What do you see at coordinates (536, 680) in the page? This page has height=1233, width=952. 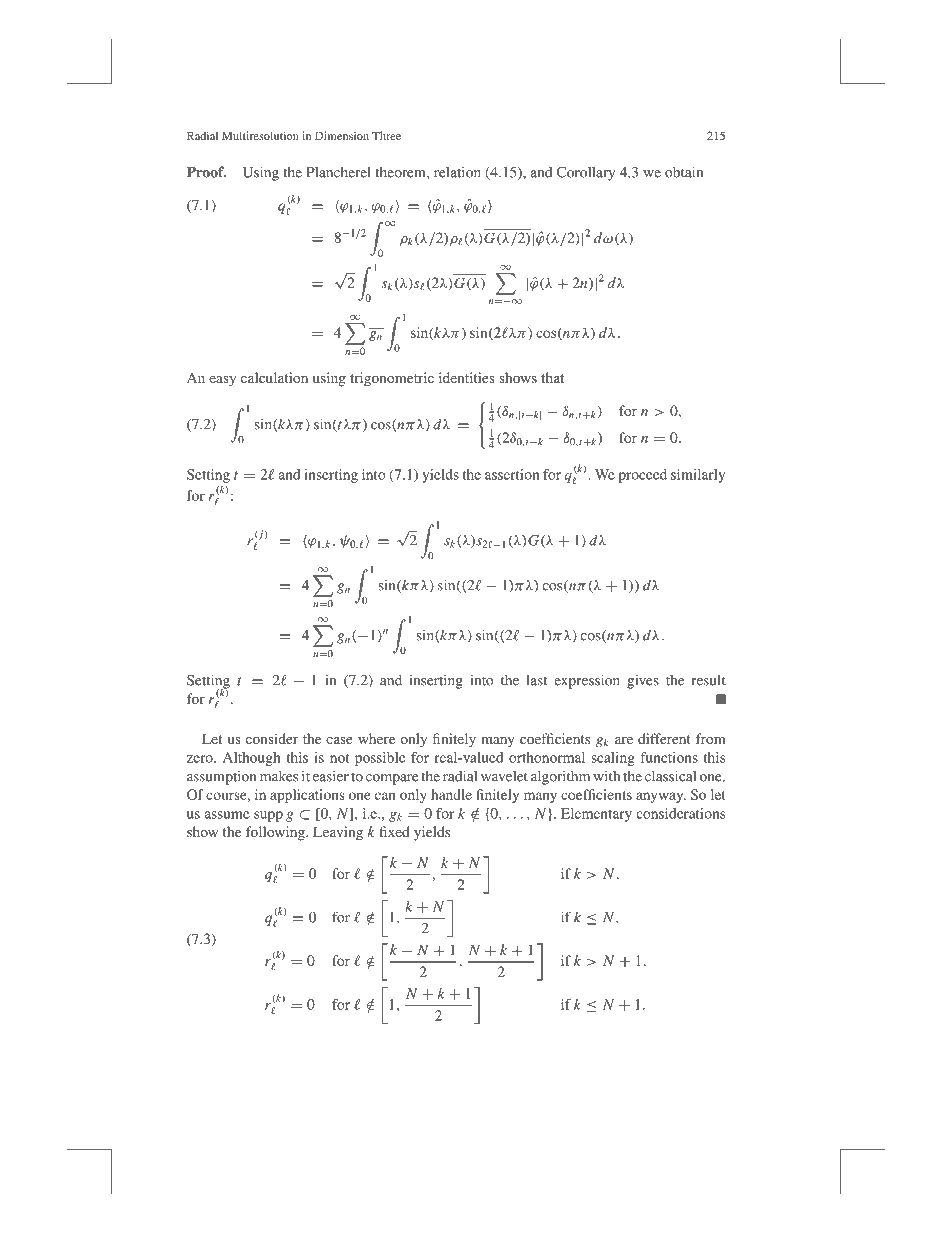 I see `last` at bounding box center [536, 680].
